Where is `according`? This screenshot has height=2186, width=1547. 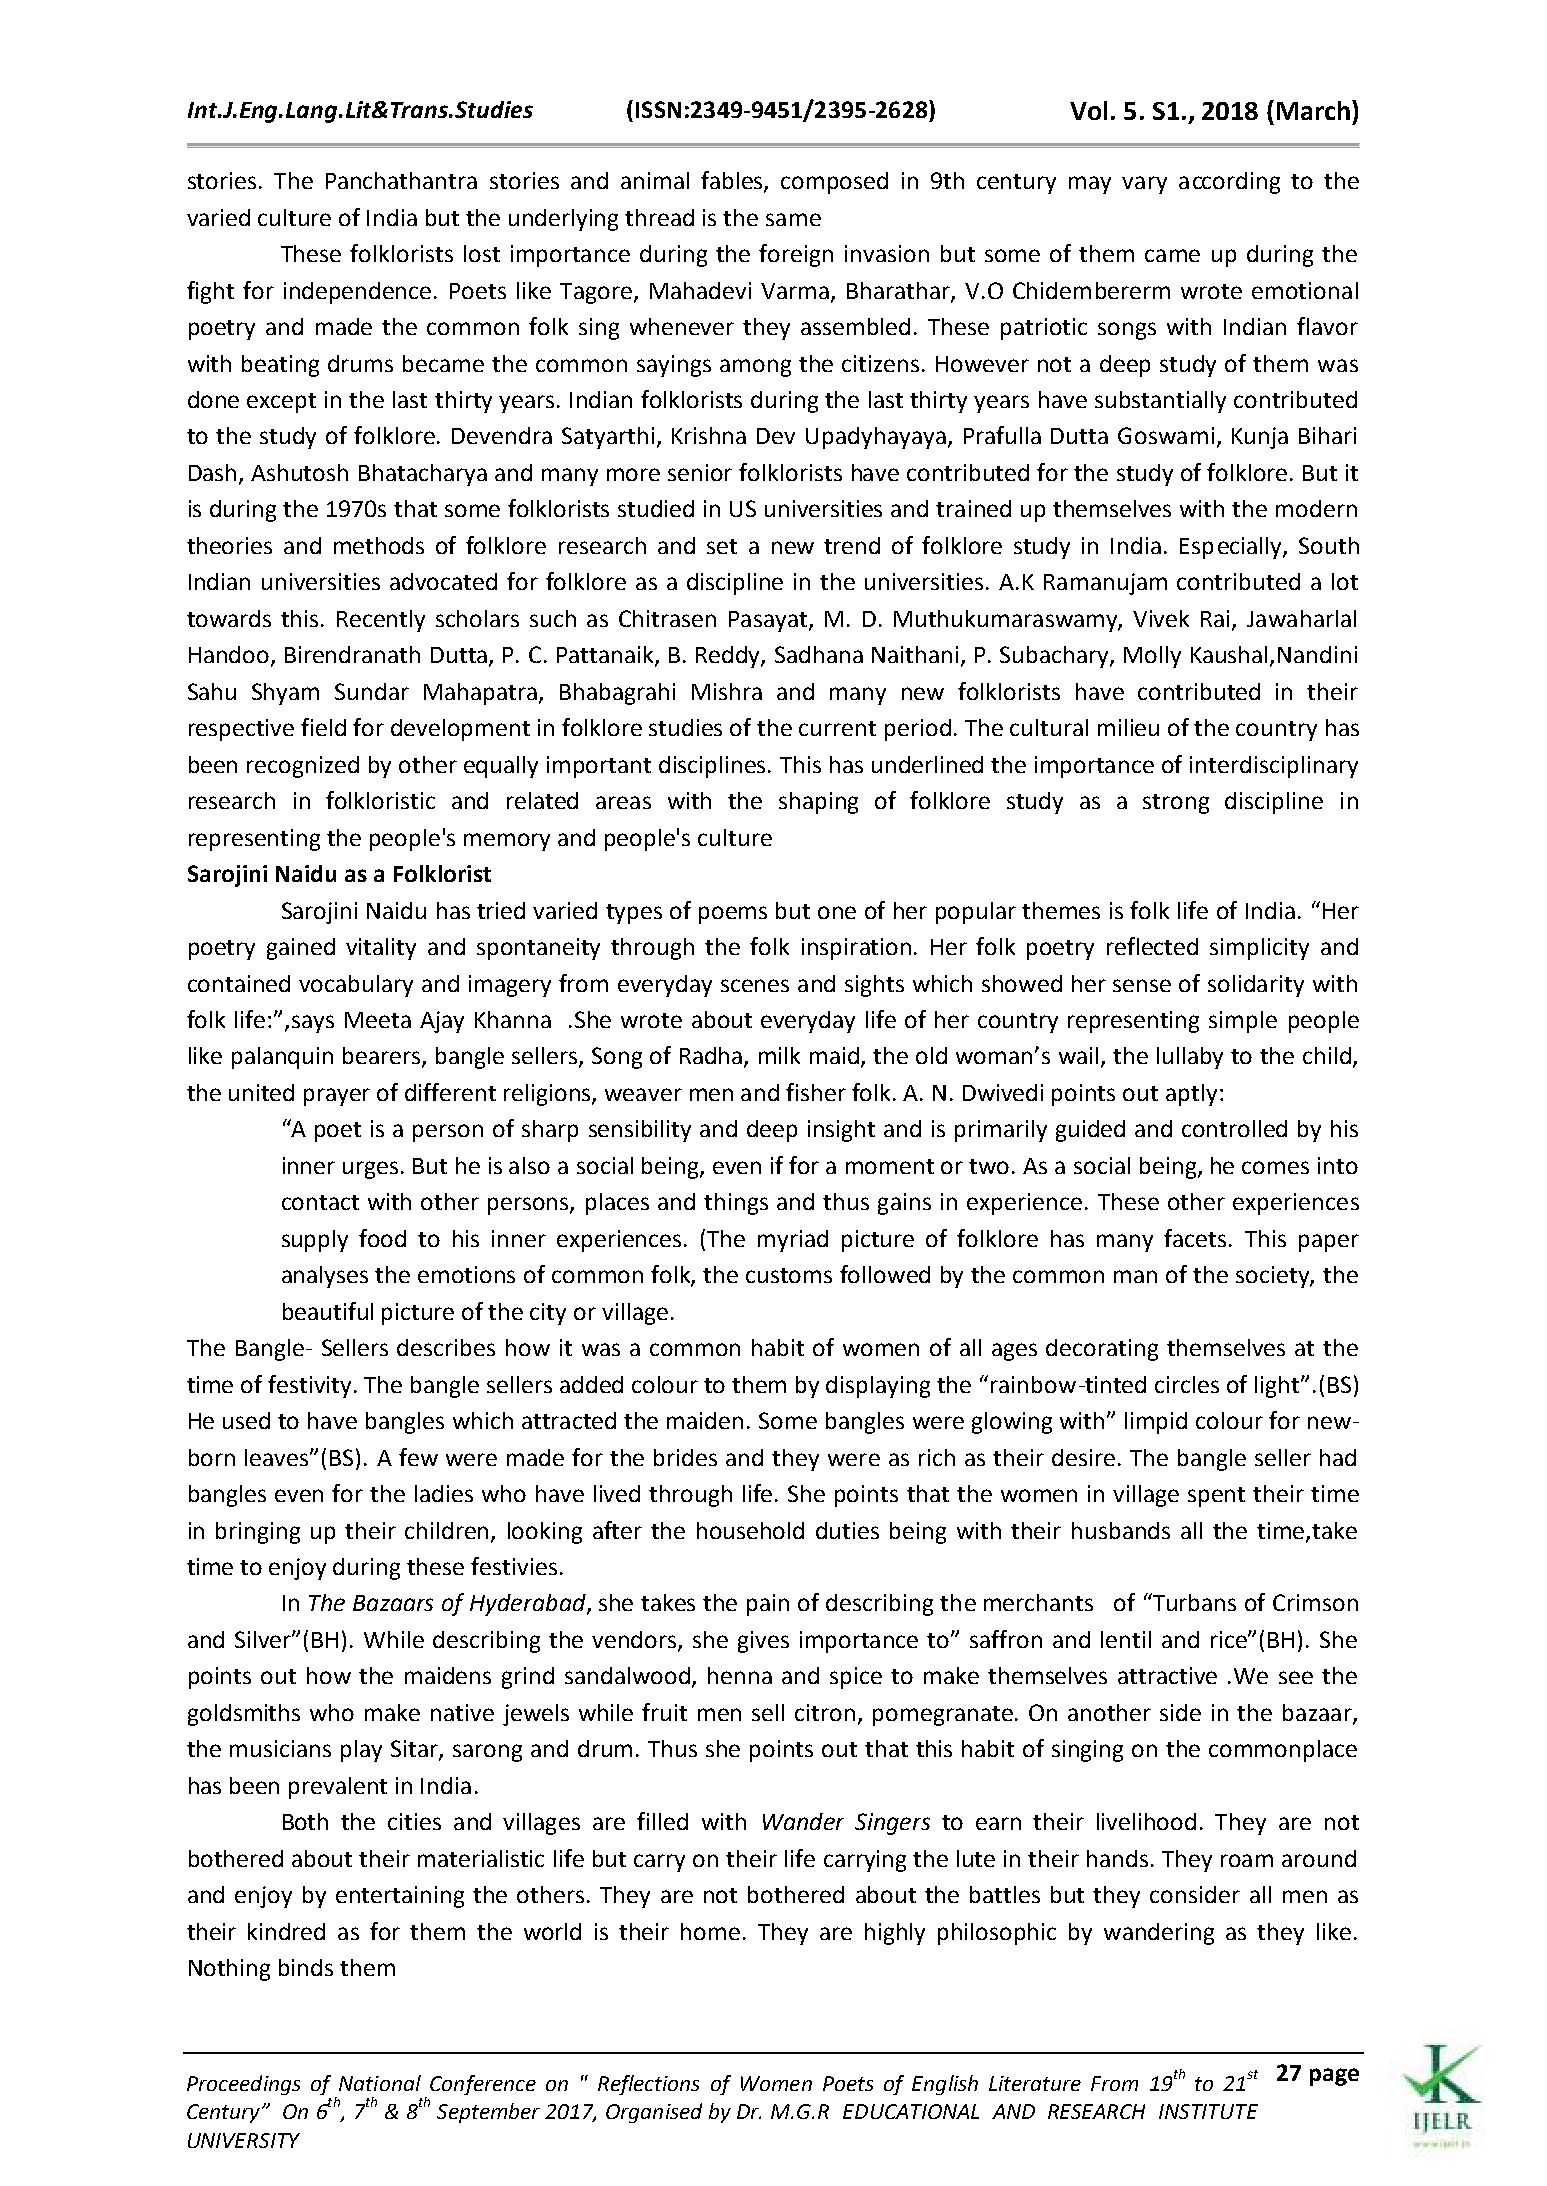
according is located at coordinates (1229, 183).
